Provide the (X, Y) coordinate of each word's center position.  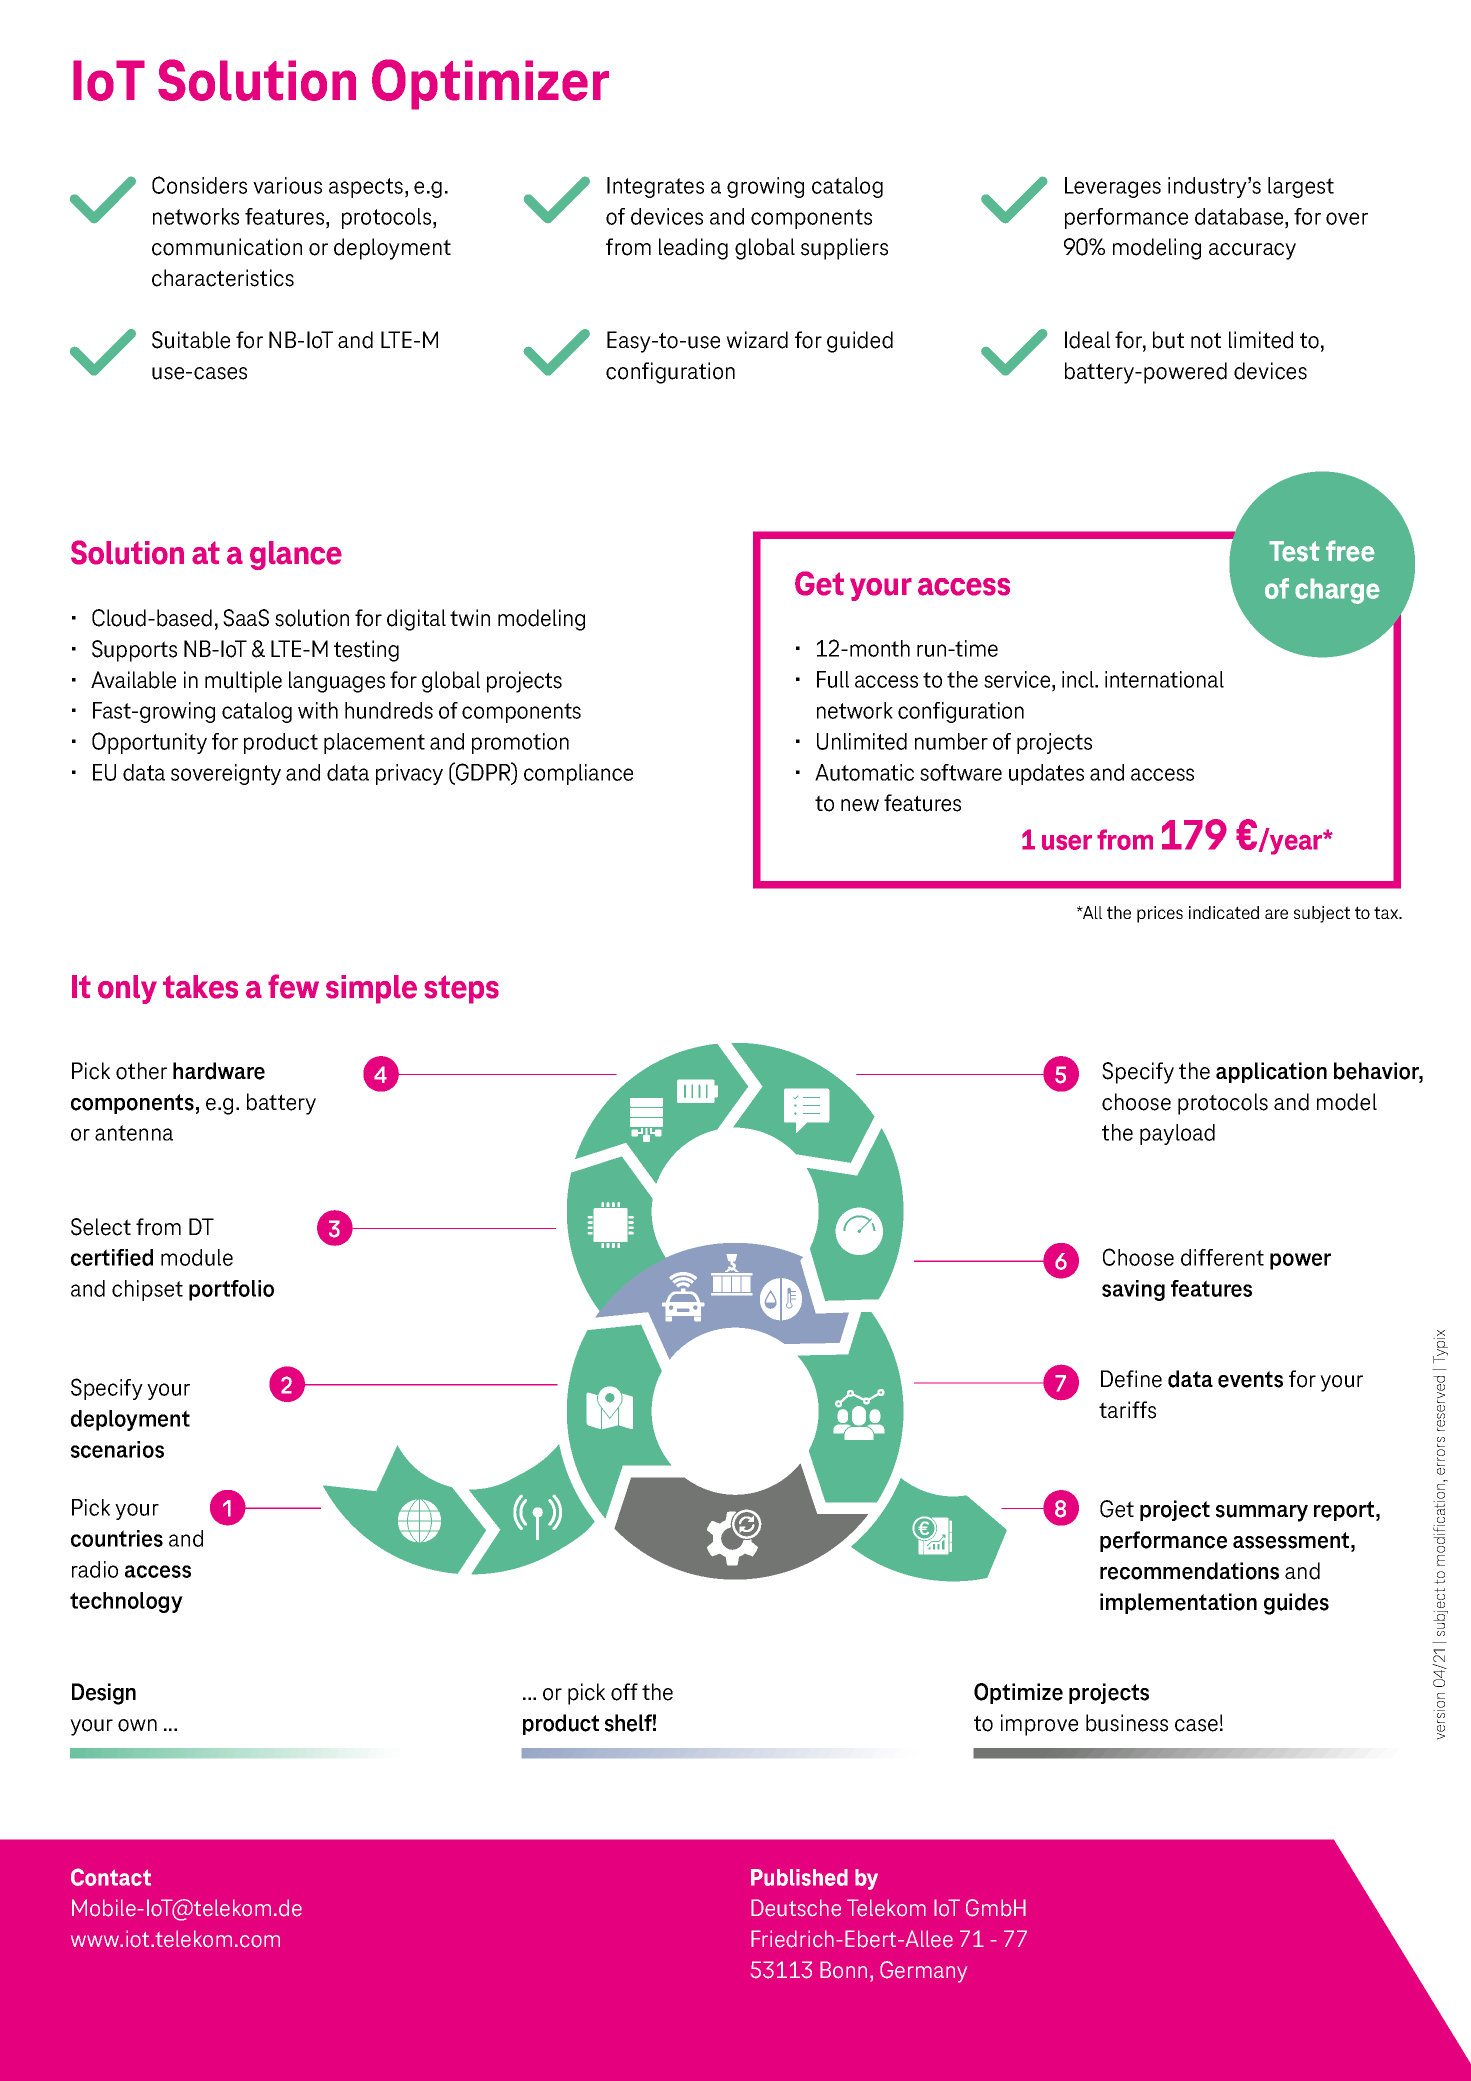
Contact (111, 1877)
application (1271, 1072)
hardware (219, 1071)
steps (461, 989)
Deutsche (796, 1908)
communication (227, 247)
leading (693, 249)
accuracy (1252, 251)
